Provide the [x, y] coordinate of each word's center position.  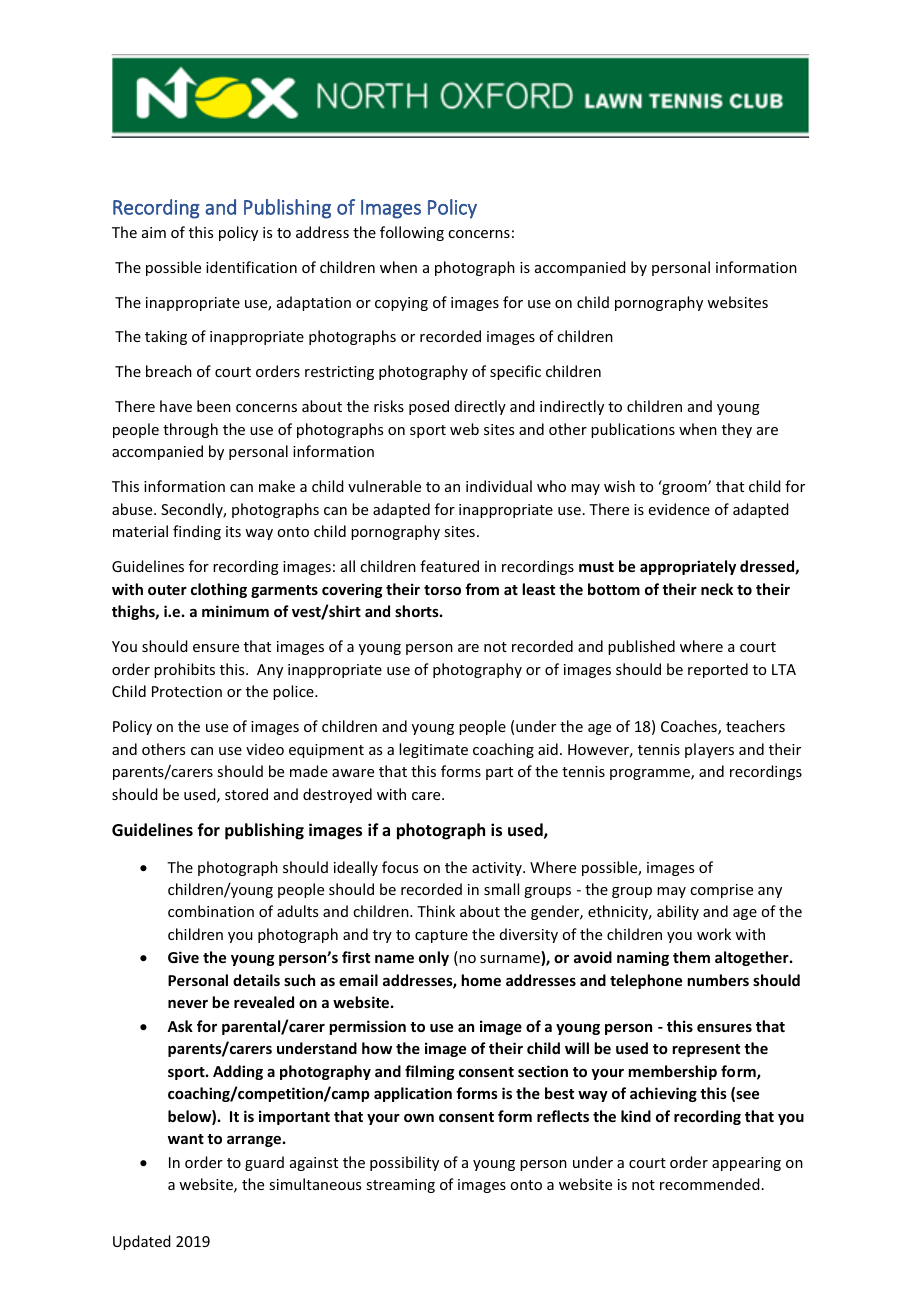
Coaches [690, 727]
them [691, 957]
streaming [400, 1186]
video [265, 749]
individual [499, 486]
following [412, 233]
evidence [679, 509]
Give [183, 957]
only [434, 958]
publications [633, 430]
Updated [142, 1242]
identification [251, 267]
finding [197, 532]
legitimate [433, 750]
